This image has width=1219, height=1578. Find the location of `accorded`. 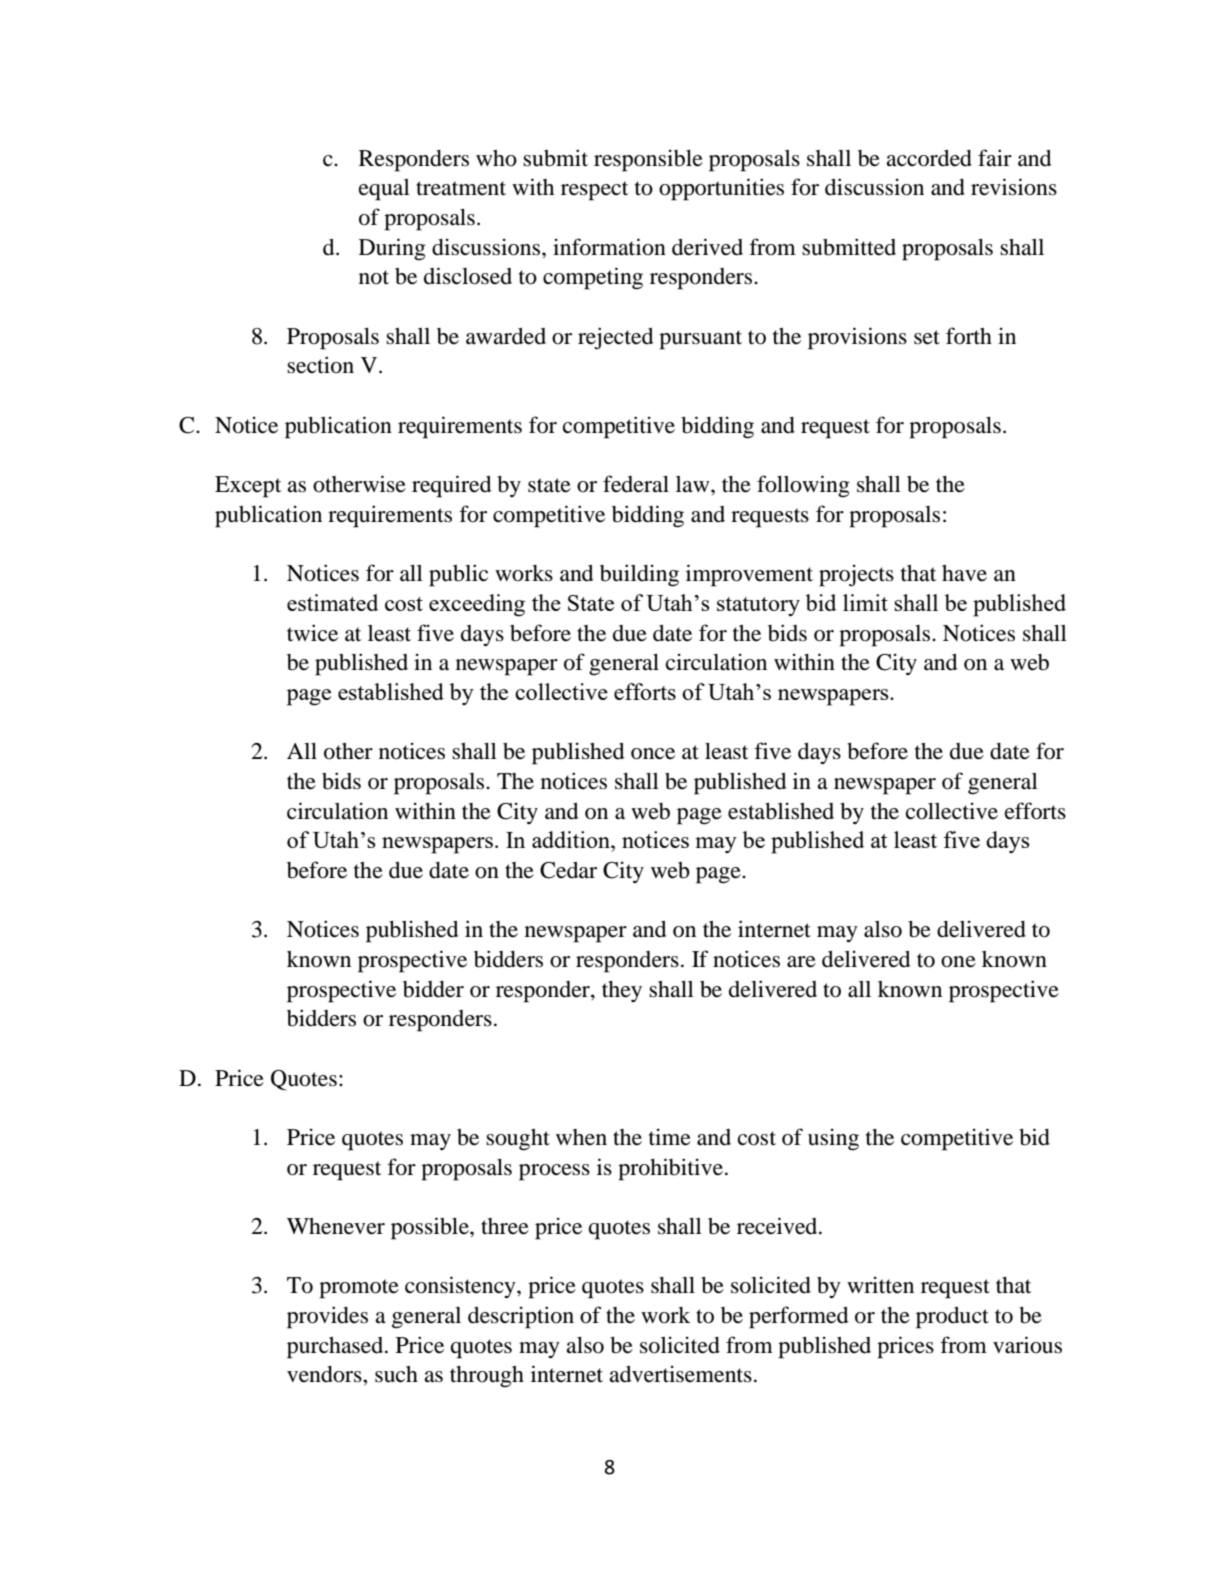

accorded is located at coordinates (929, 158).
